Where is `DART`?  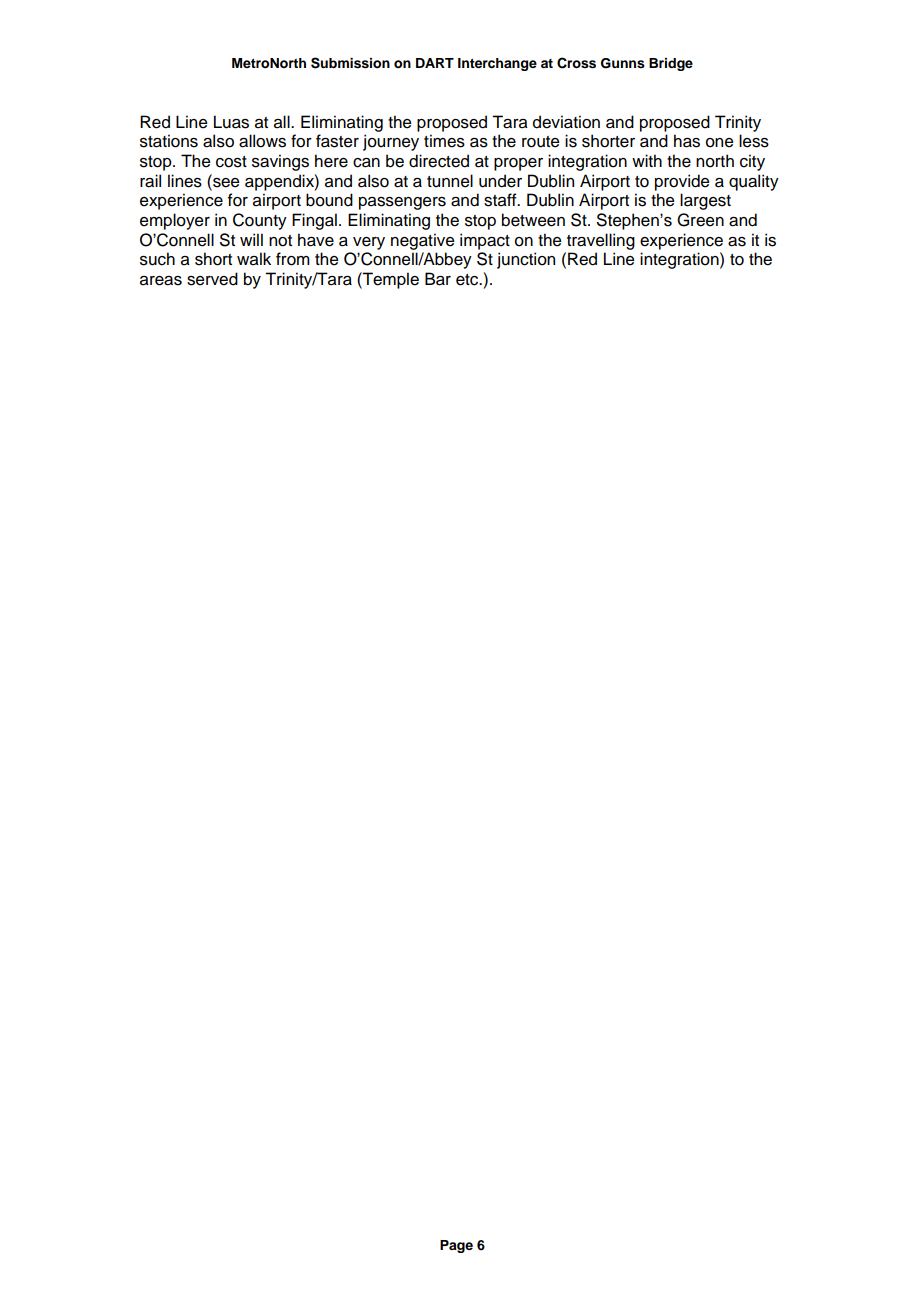 DART is located at coordinates (435, 63).
